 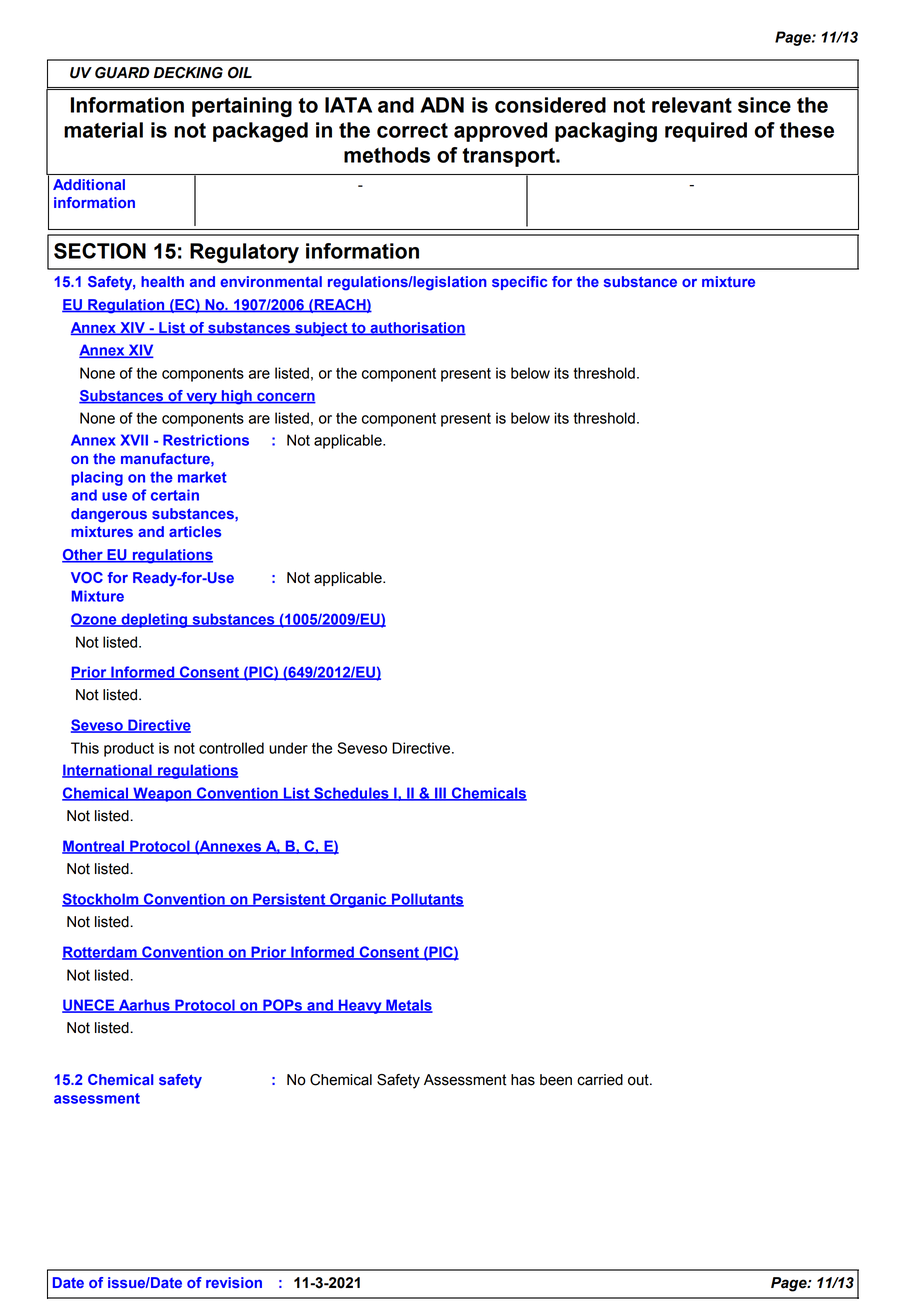 What do you see at coordinates (234, 1282) in the document?
I see `revision` at bounding box center [234, 1282].
